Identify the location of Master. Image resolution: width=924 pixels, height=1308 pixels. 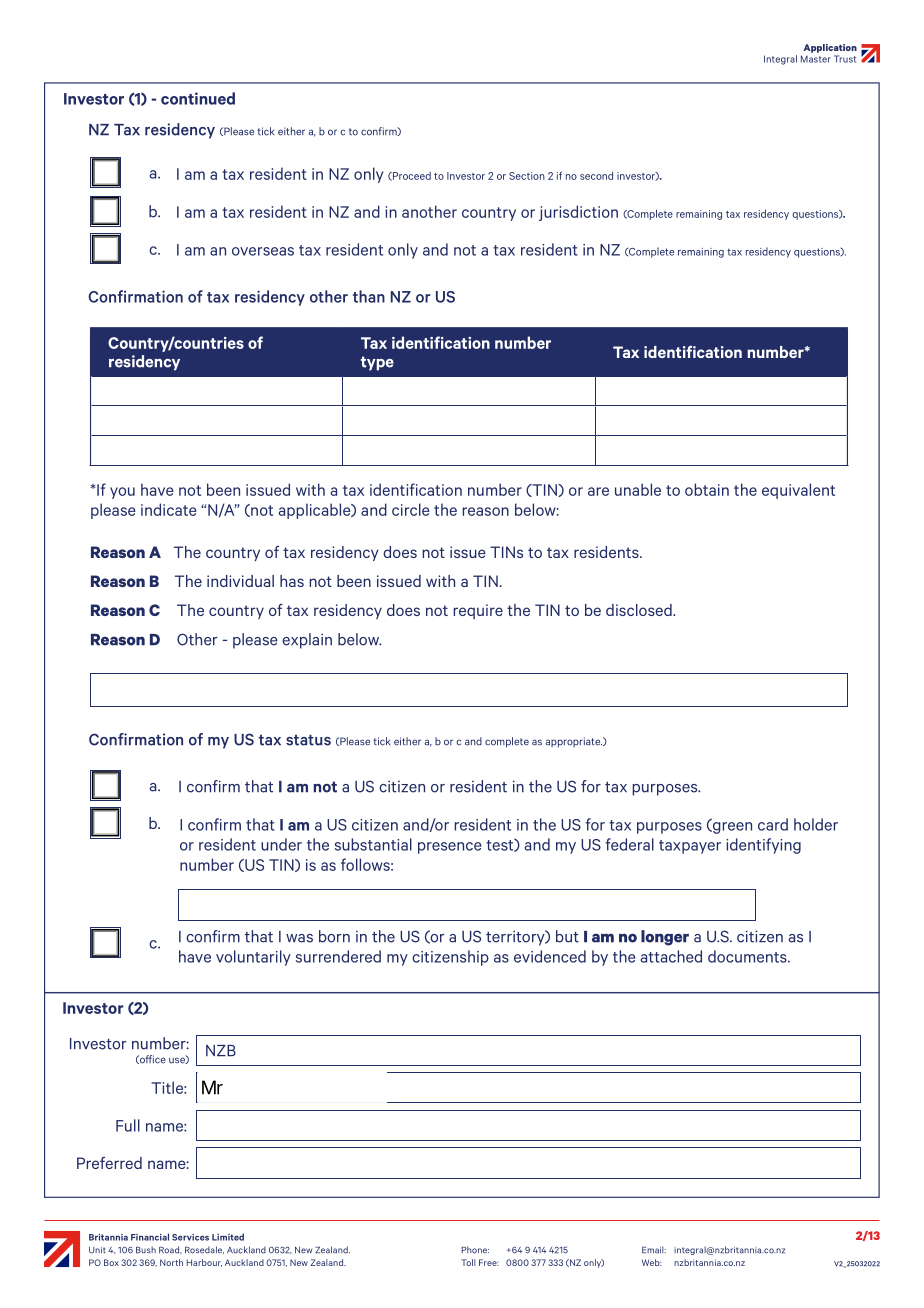
(816, 59).
